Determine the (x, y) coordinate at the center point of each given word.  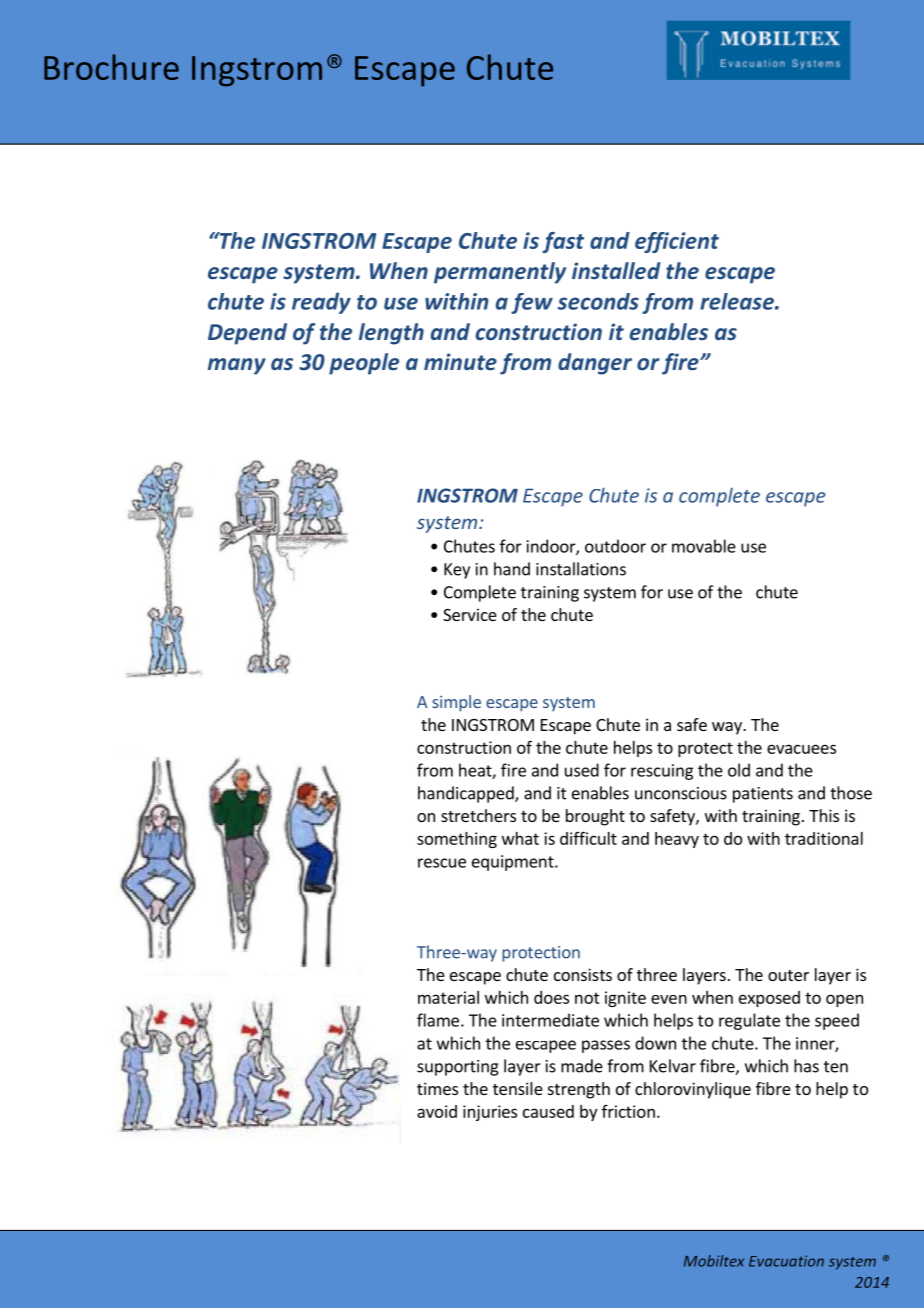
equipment (514, 863)
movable (704, 546)
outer (788, 975)
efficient (677, 242)
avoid (437, 1111)
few (532, 303)
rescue (442, 863)
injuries (490, 1113)
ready (321, 303)
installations (581, 569)
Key (457, 571)
